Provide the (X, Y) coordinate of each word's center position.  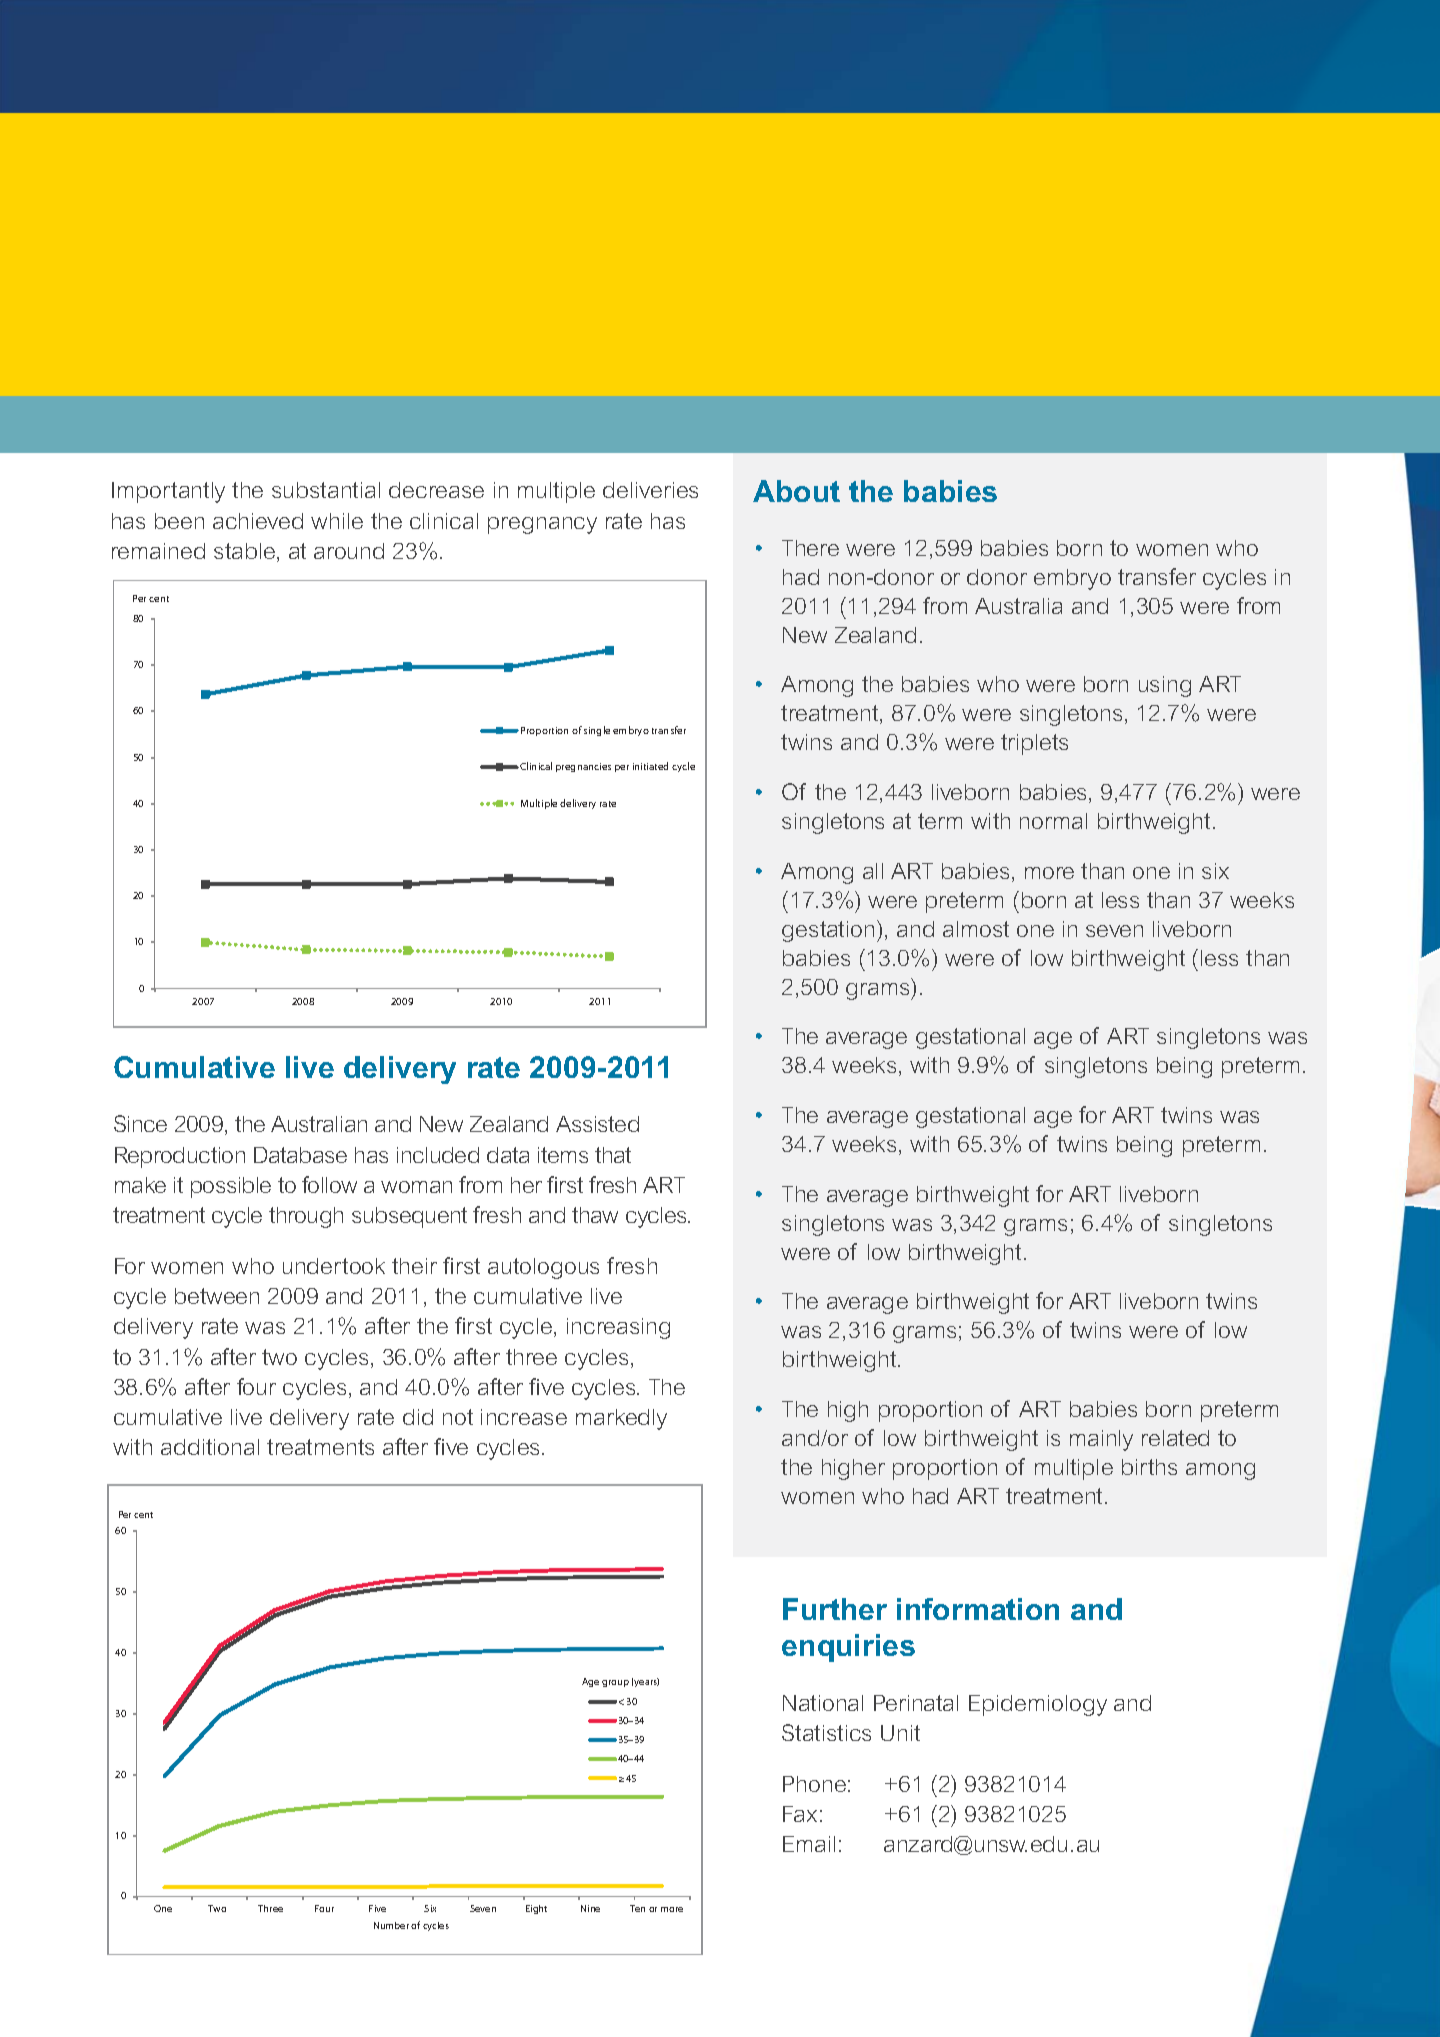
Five (377, 1908)
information (978, 1609)
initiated (650, 766)
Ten (637, 1908)
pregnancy (542, 525)
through (306, 1217)
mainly (1101, 1440)
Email (809, 1844)
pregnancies (583, 767)
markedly (621, 1419)
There (810, 548)
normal (1053, 821)
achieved (258, 521)
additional (210, 1447)
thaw (595, 1215)
